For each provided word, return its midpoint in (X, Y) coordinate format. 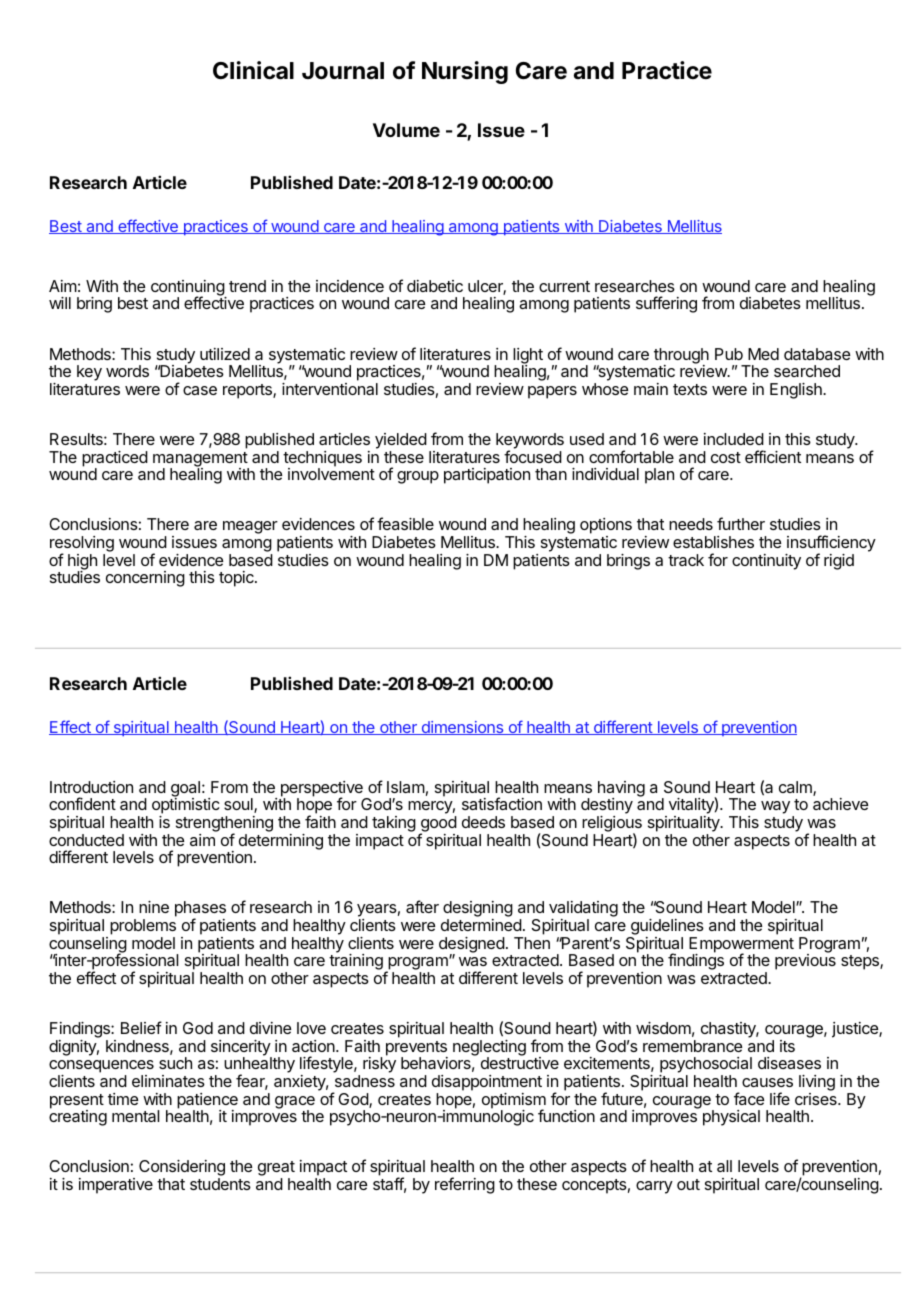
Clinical (253, 70)
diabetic (435, 286)
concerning (145, 579)
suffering (666, 304)
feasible (405, 523)
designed (472, 946)
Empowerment (741, 946)
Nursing (465, 72)
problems (143, 927)
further (741, 523)
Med (763, 354)
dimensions (462, 728)
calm (796, 788)
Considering (182, 1169)
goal (185, 790)
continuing (188, 289)
